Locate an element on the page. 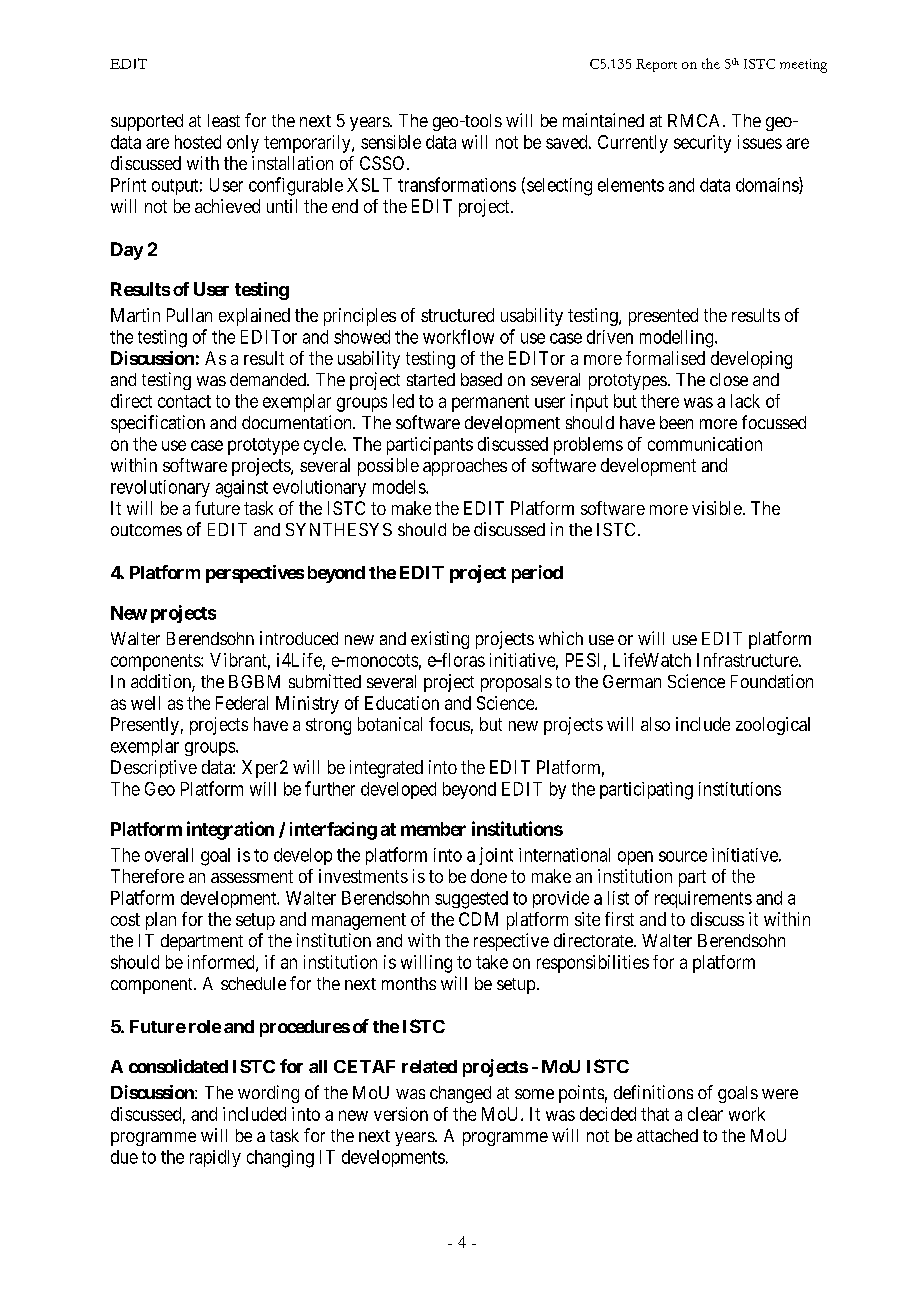 This document has width=924, height=1308. plan is located at coordinates (161, 921).
